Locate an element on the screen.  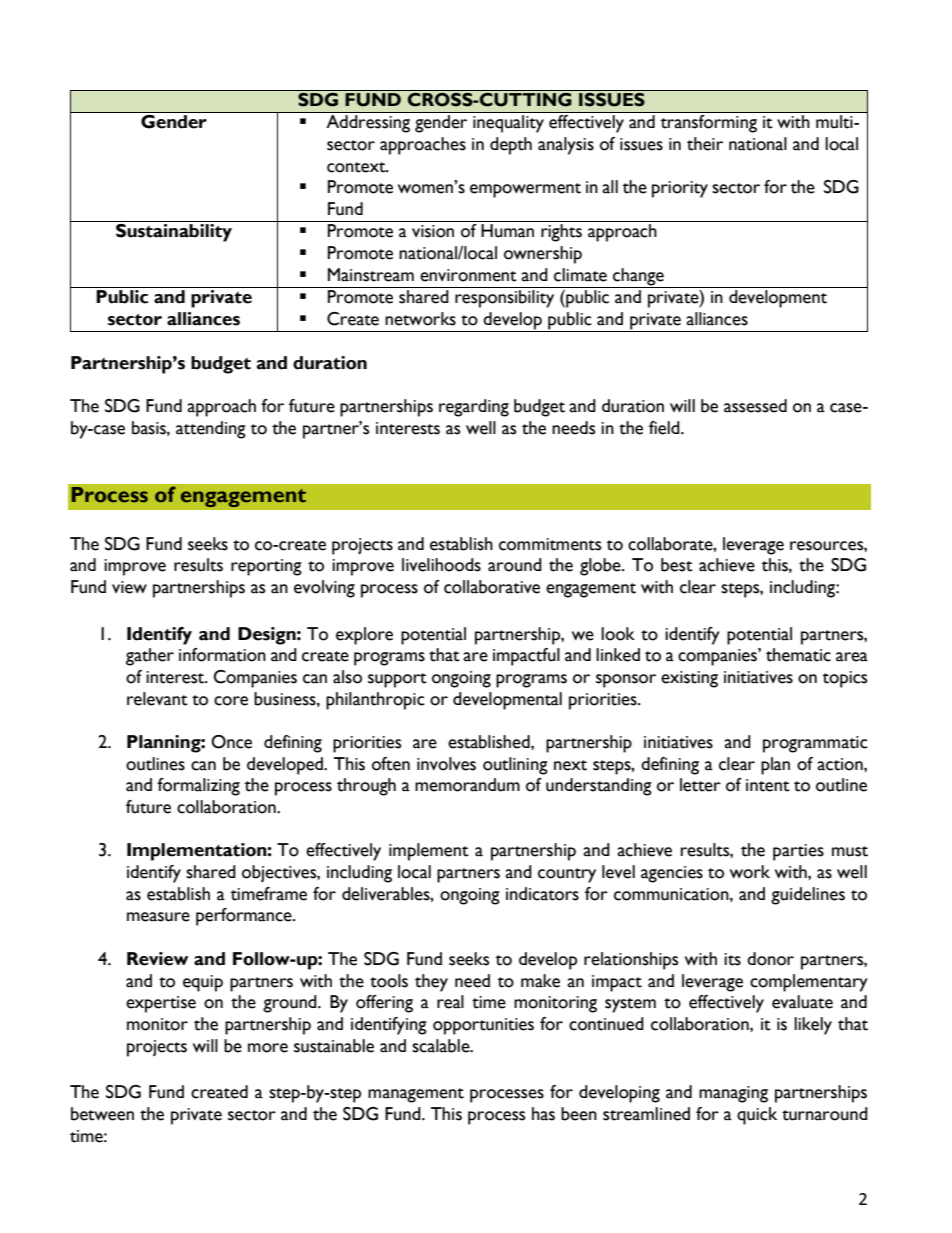
Sustainability is located at coordinates (174, 233).
